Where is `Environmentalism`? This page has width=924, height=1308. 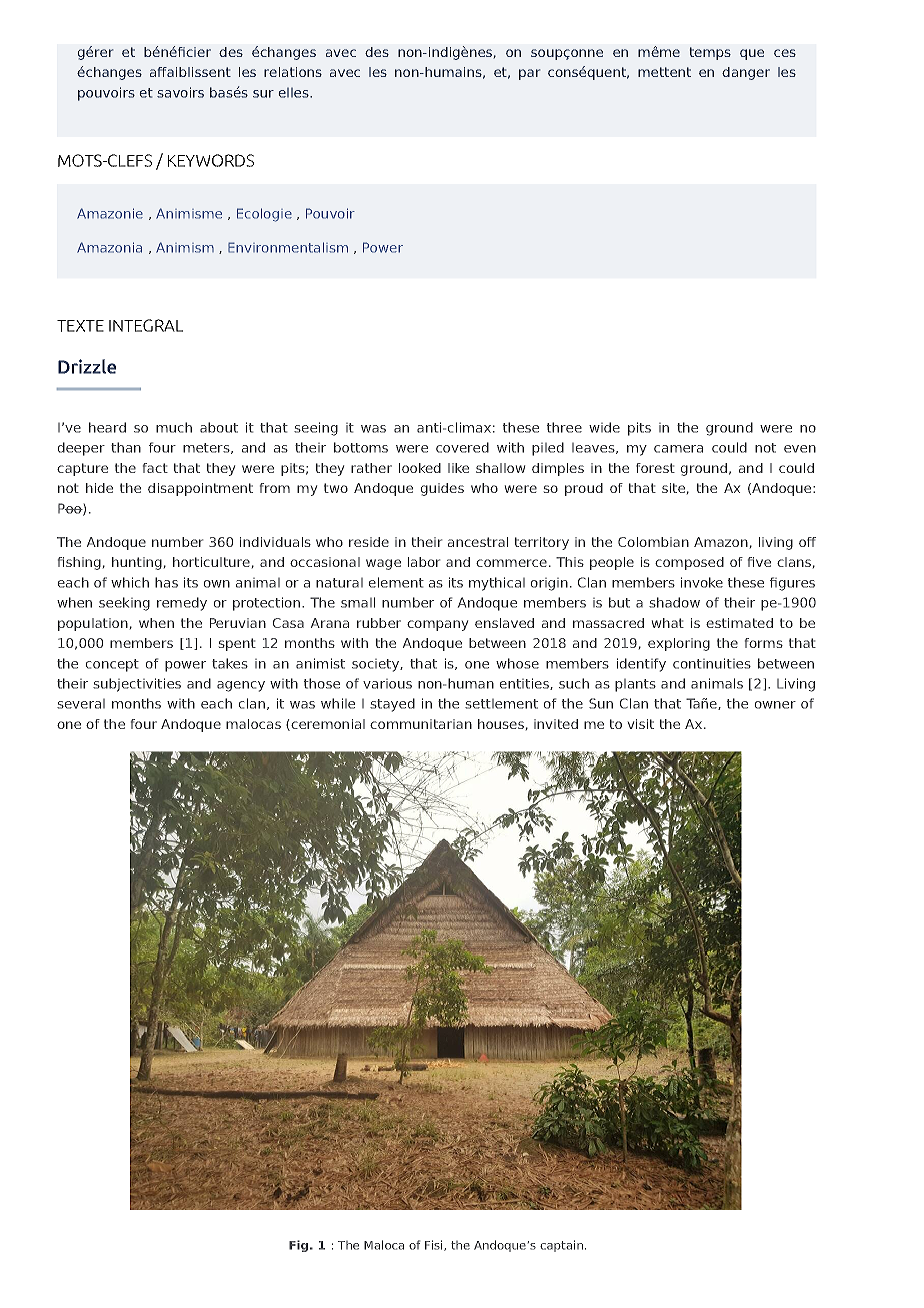
Environmentalism is located at coordinates (288, 247).
